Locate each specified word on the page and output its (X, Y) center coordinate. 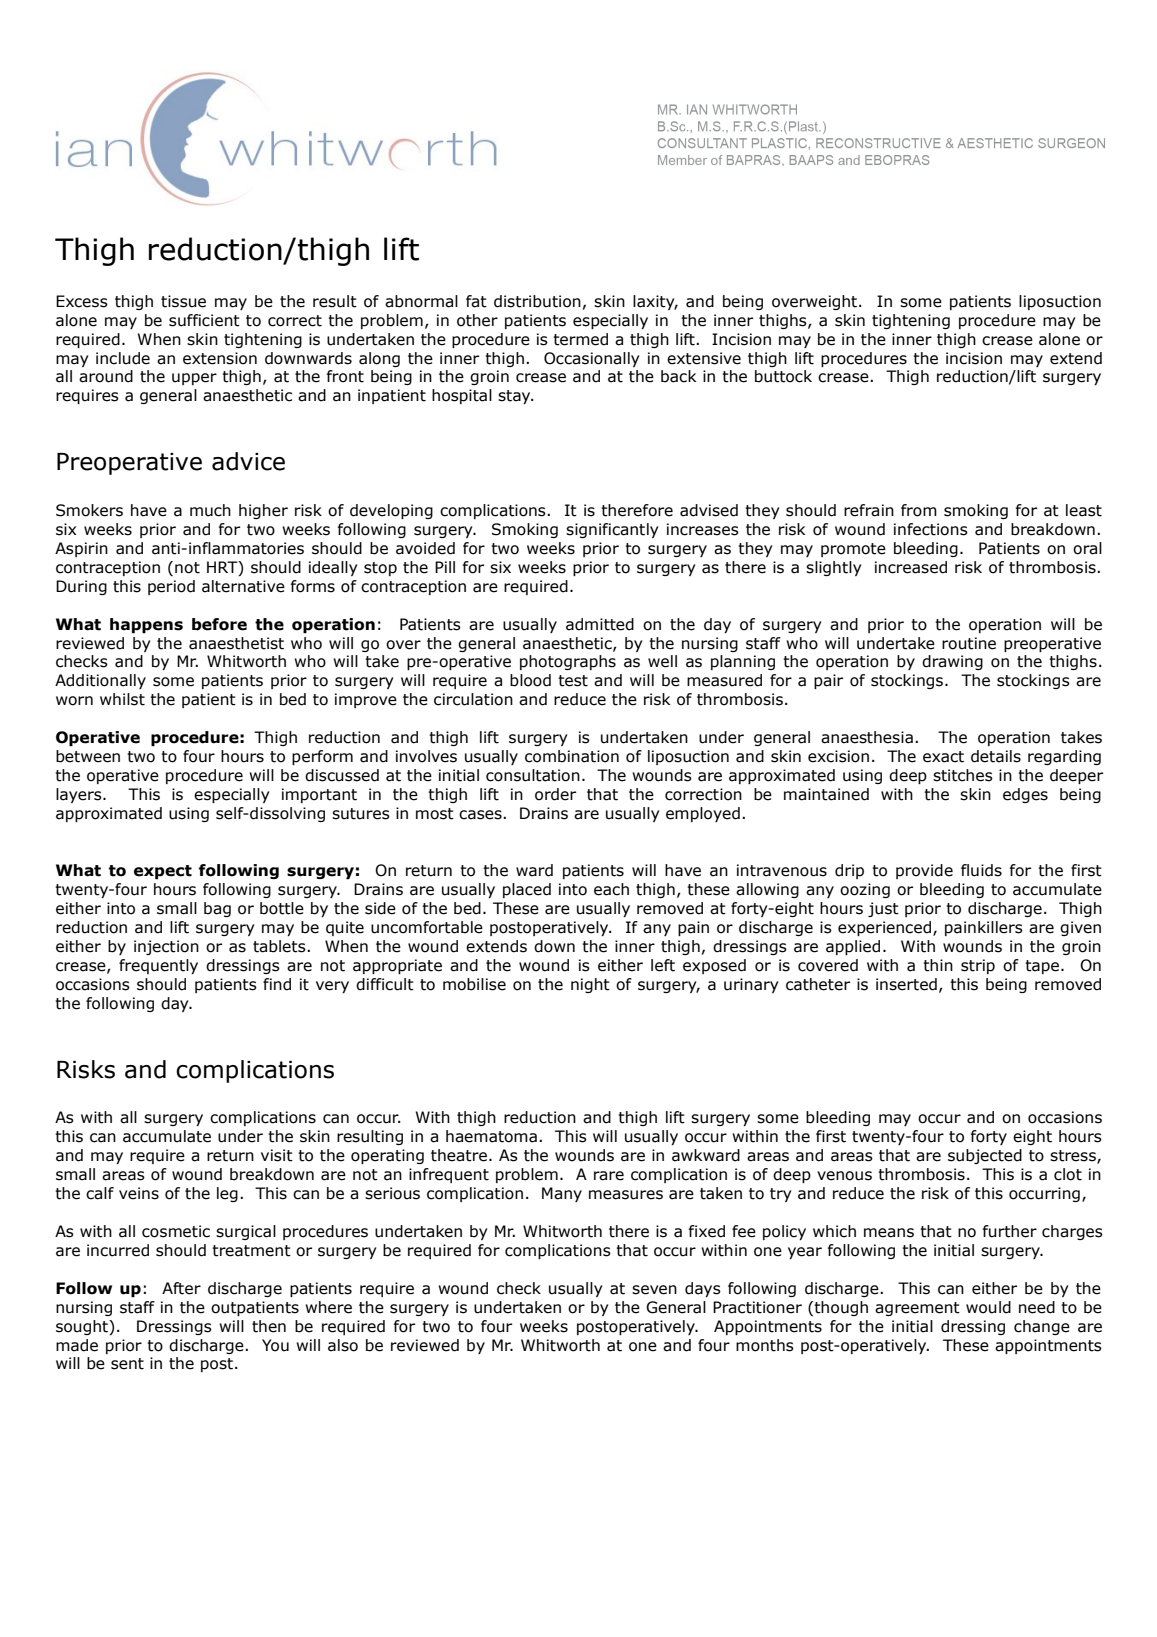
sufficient (204, 320)
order (555, 794)
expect (163, 872)
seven (654, 1290)
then (269, 1326)
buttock (783, 376)
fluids (981, 870)
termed (580, 339)
